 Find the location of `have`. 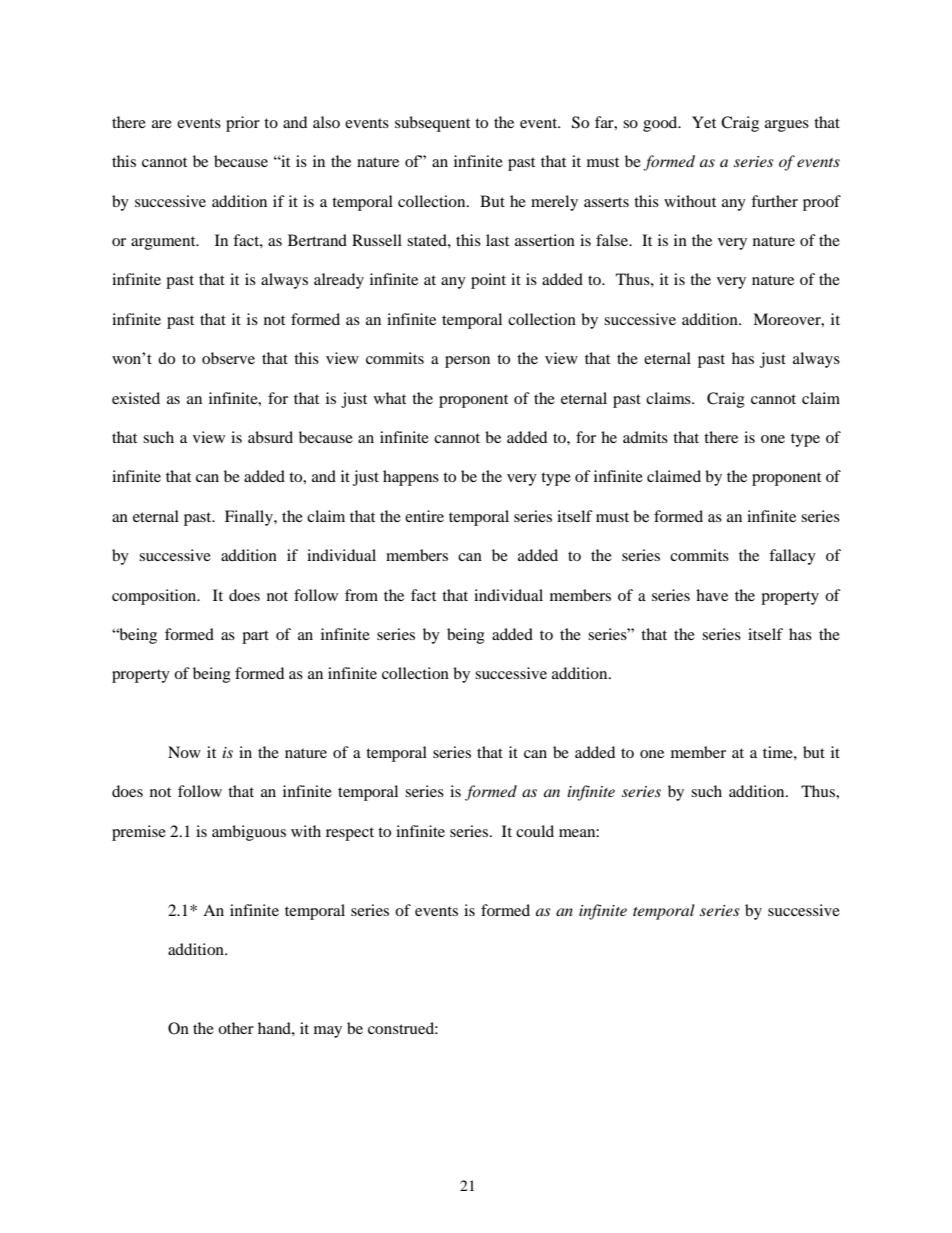

have is located at coordinates (712, 595).
